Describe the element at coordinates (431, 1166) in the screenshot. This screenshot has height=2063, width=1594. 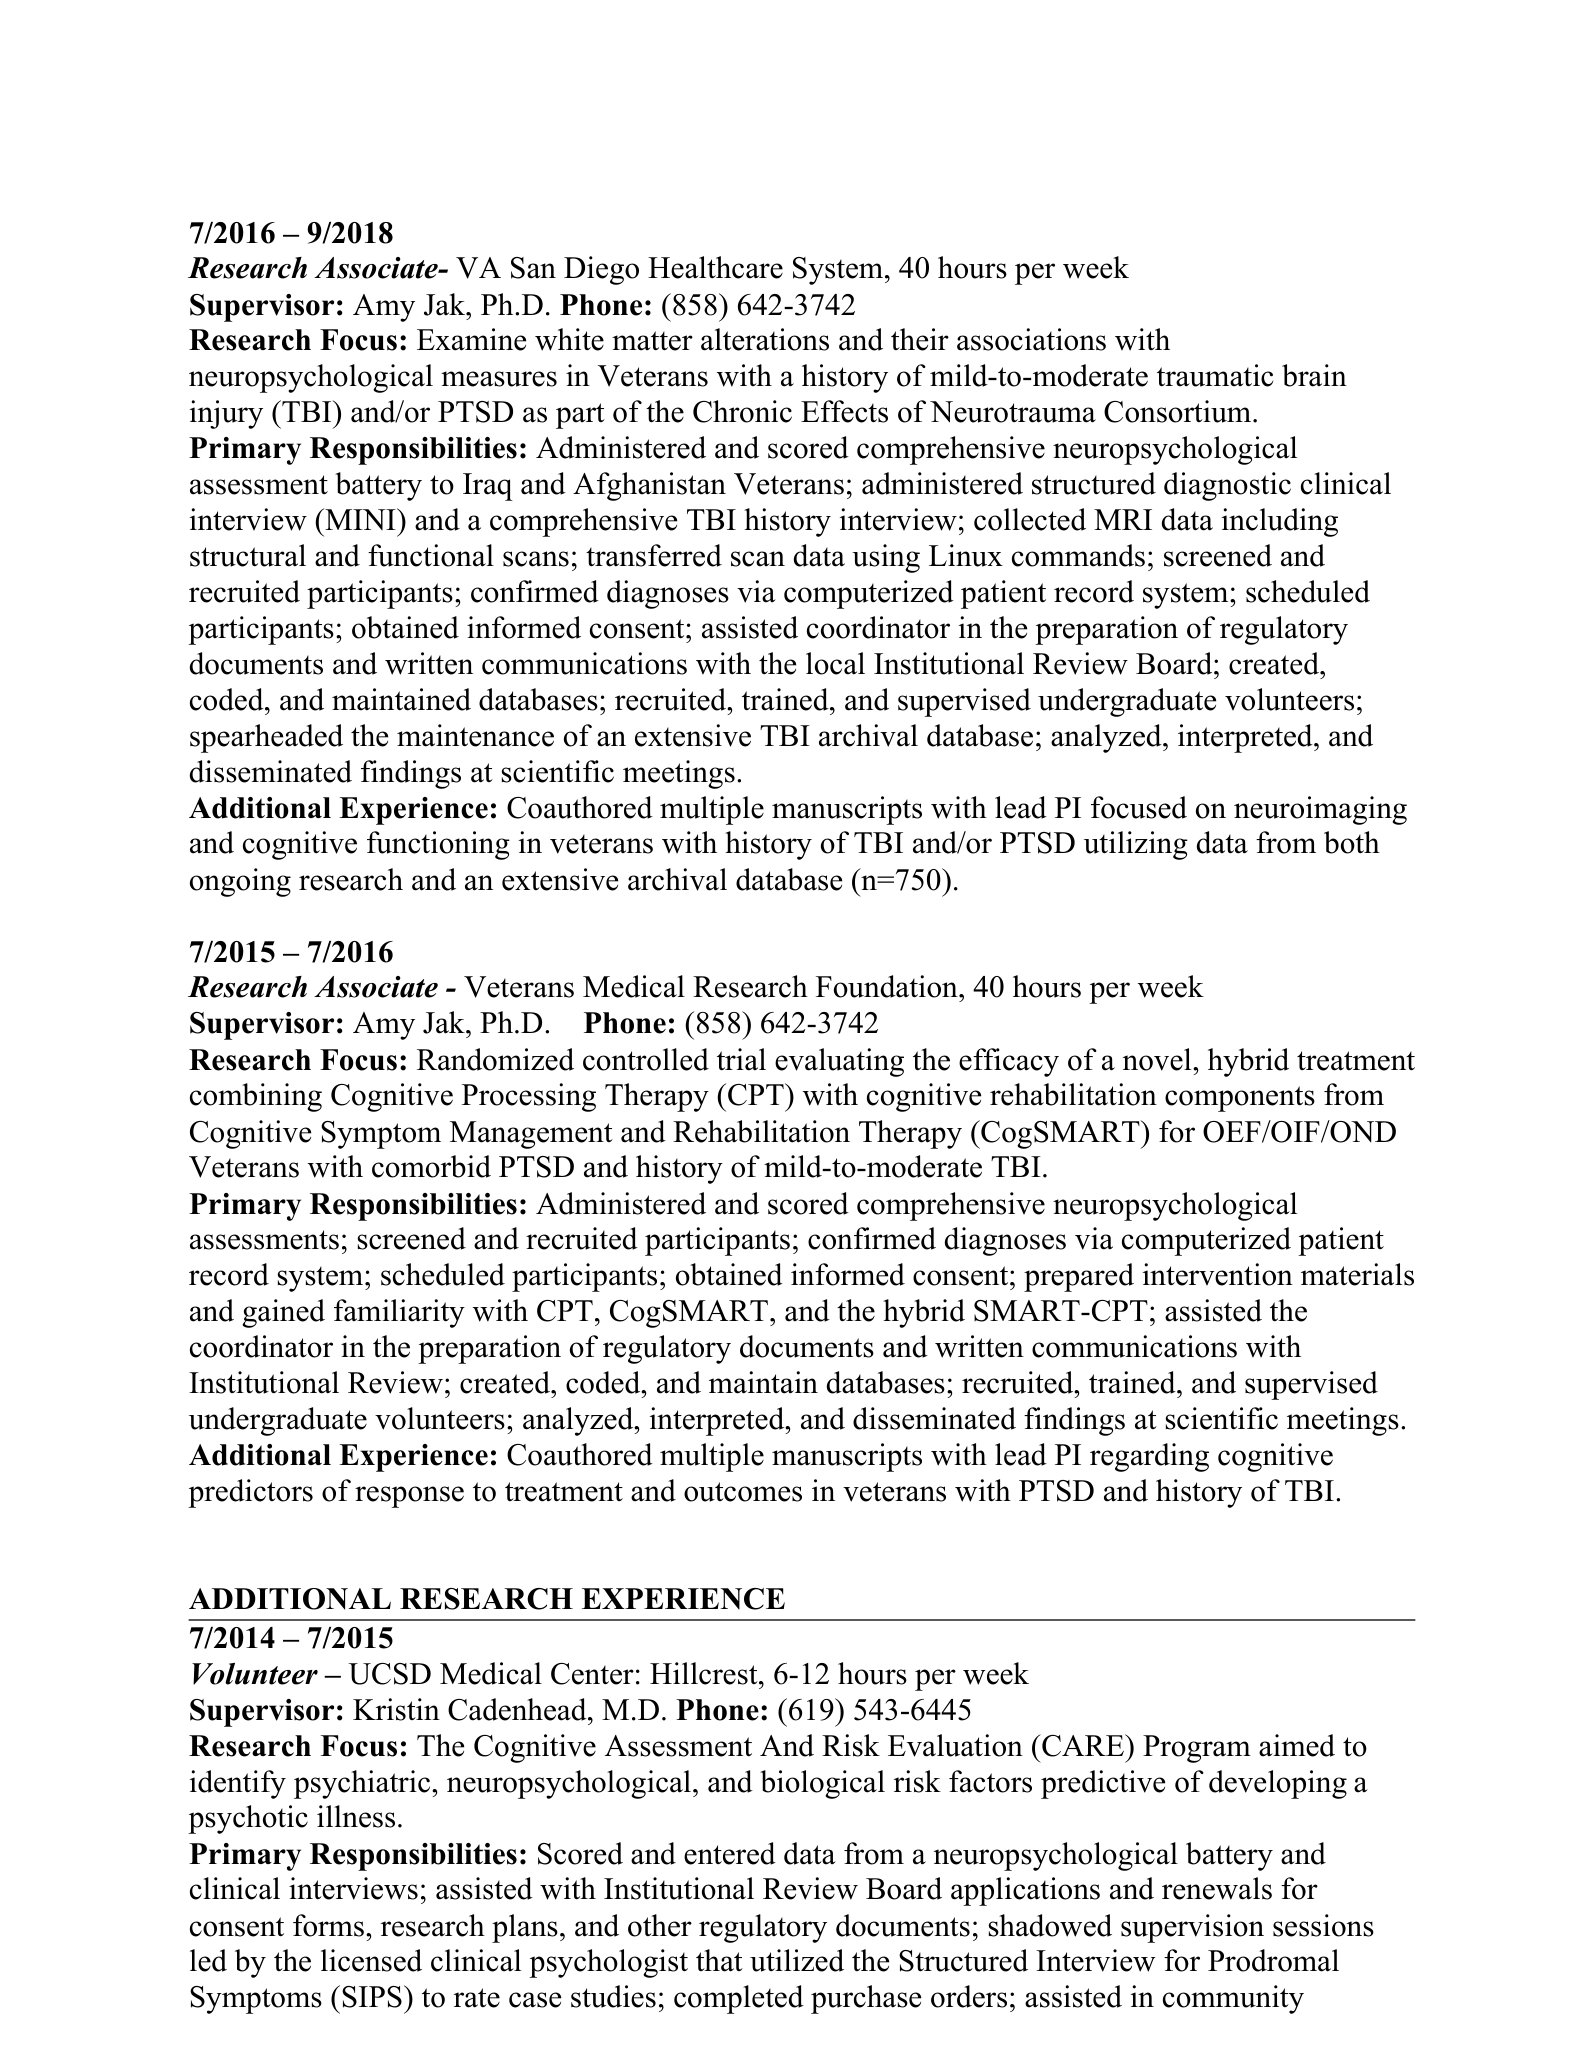
I see `comorbid` at that location.
